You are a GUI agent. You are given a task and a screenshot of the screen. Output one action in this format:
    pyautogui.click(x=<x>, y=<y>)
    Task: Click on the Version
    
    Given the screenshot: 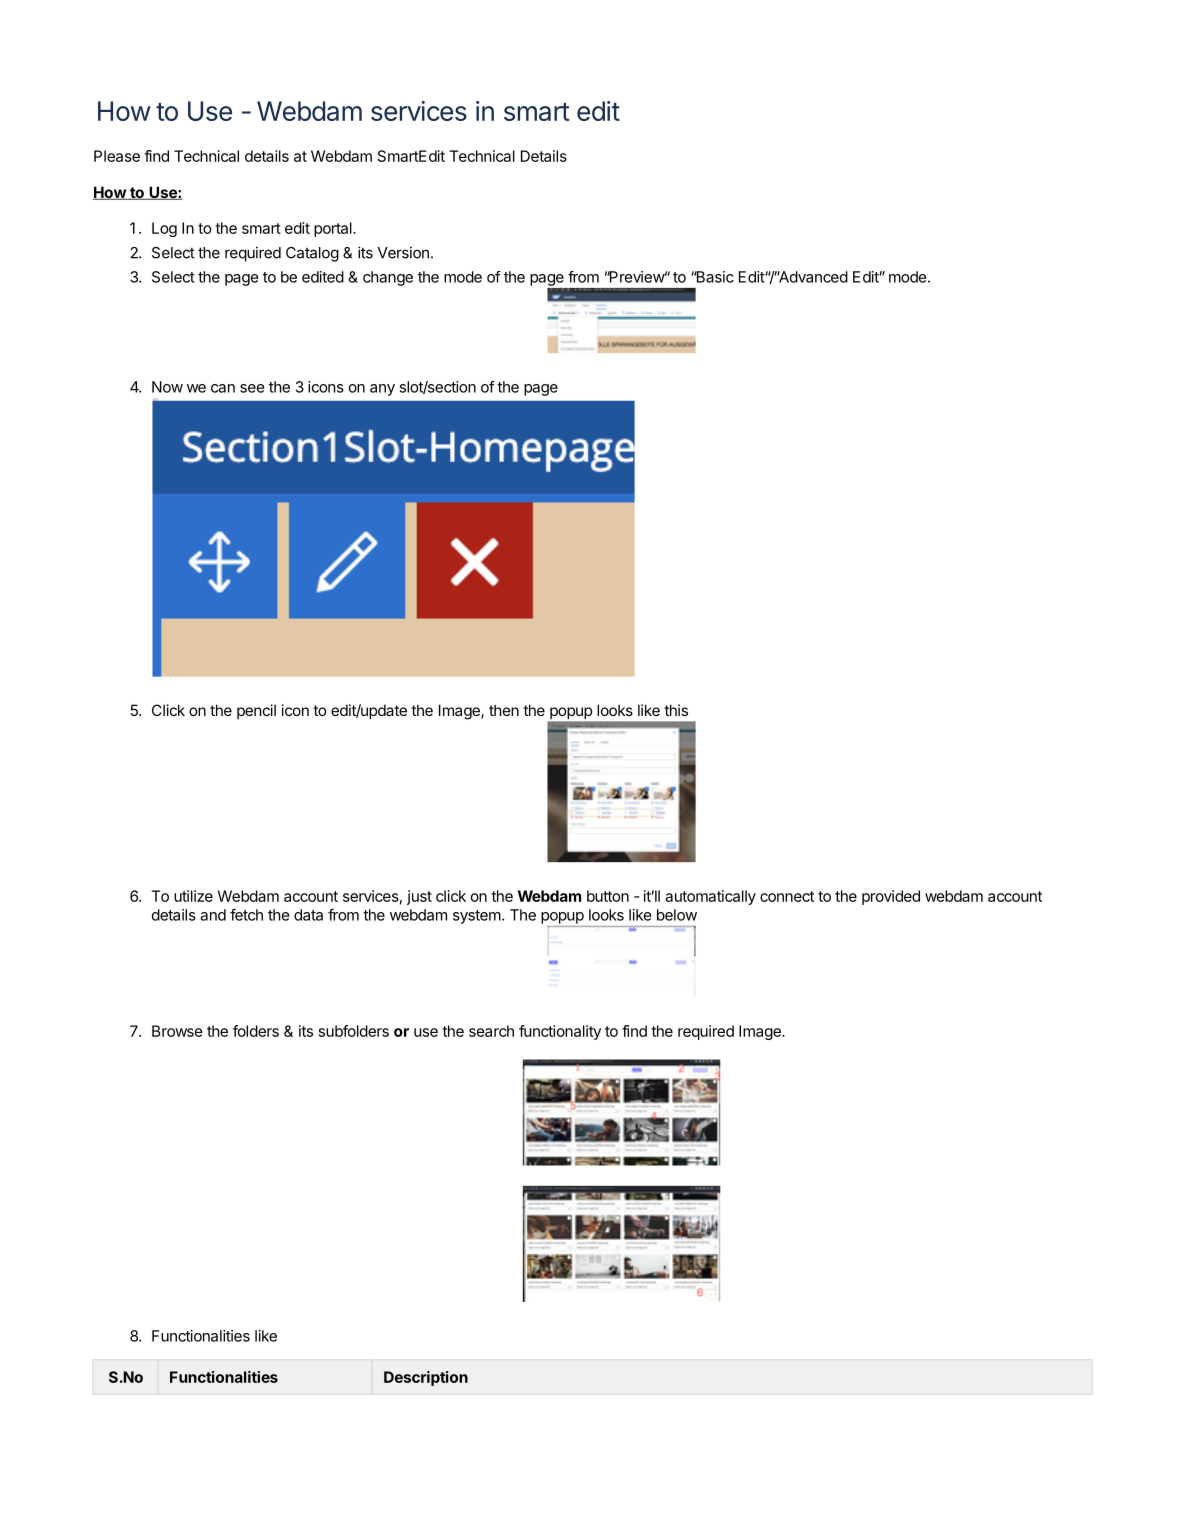 What is the action you would take?
    pyautogui.click(x=403, y=252)
